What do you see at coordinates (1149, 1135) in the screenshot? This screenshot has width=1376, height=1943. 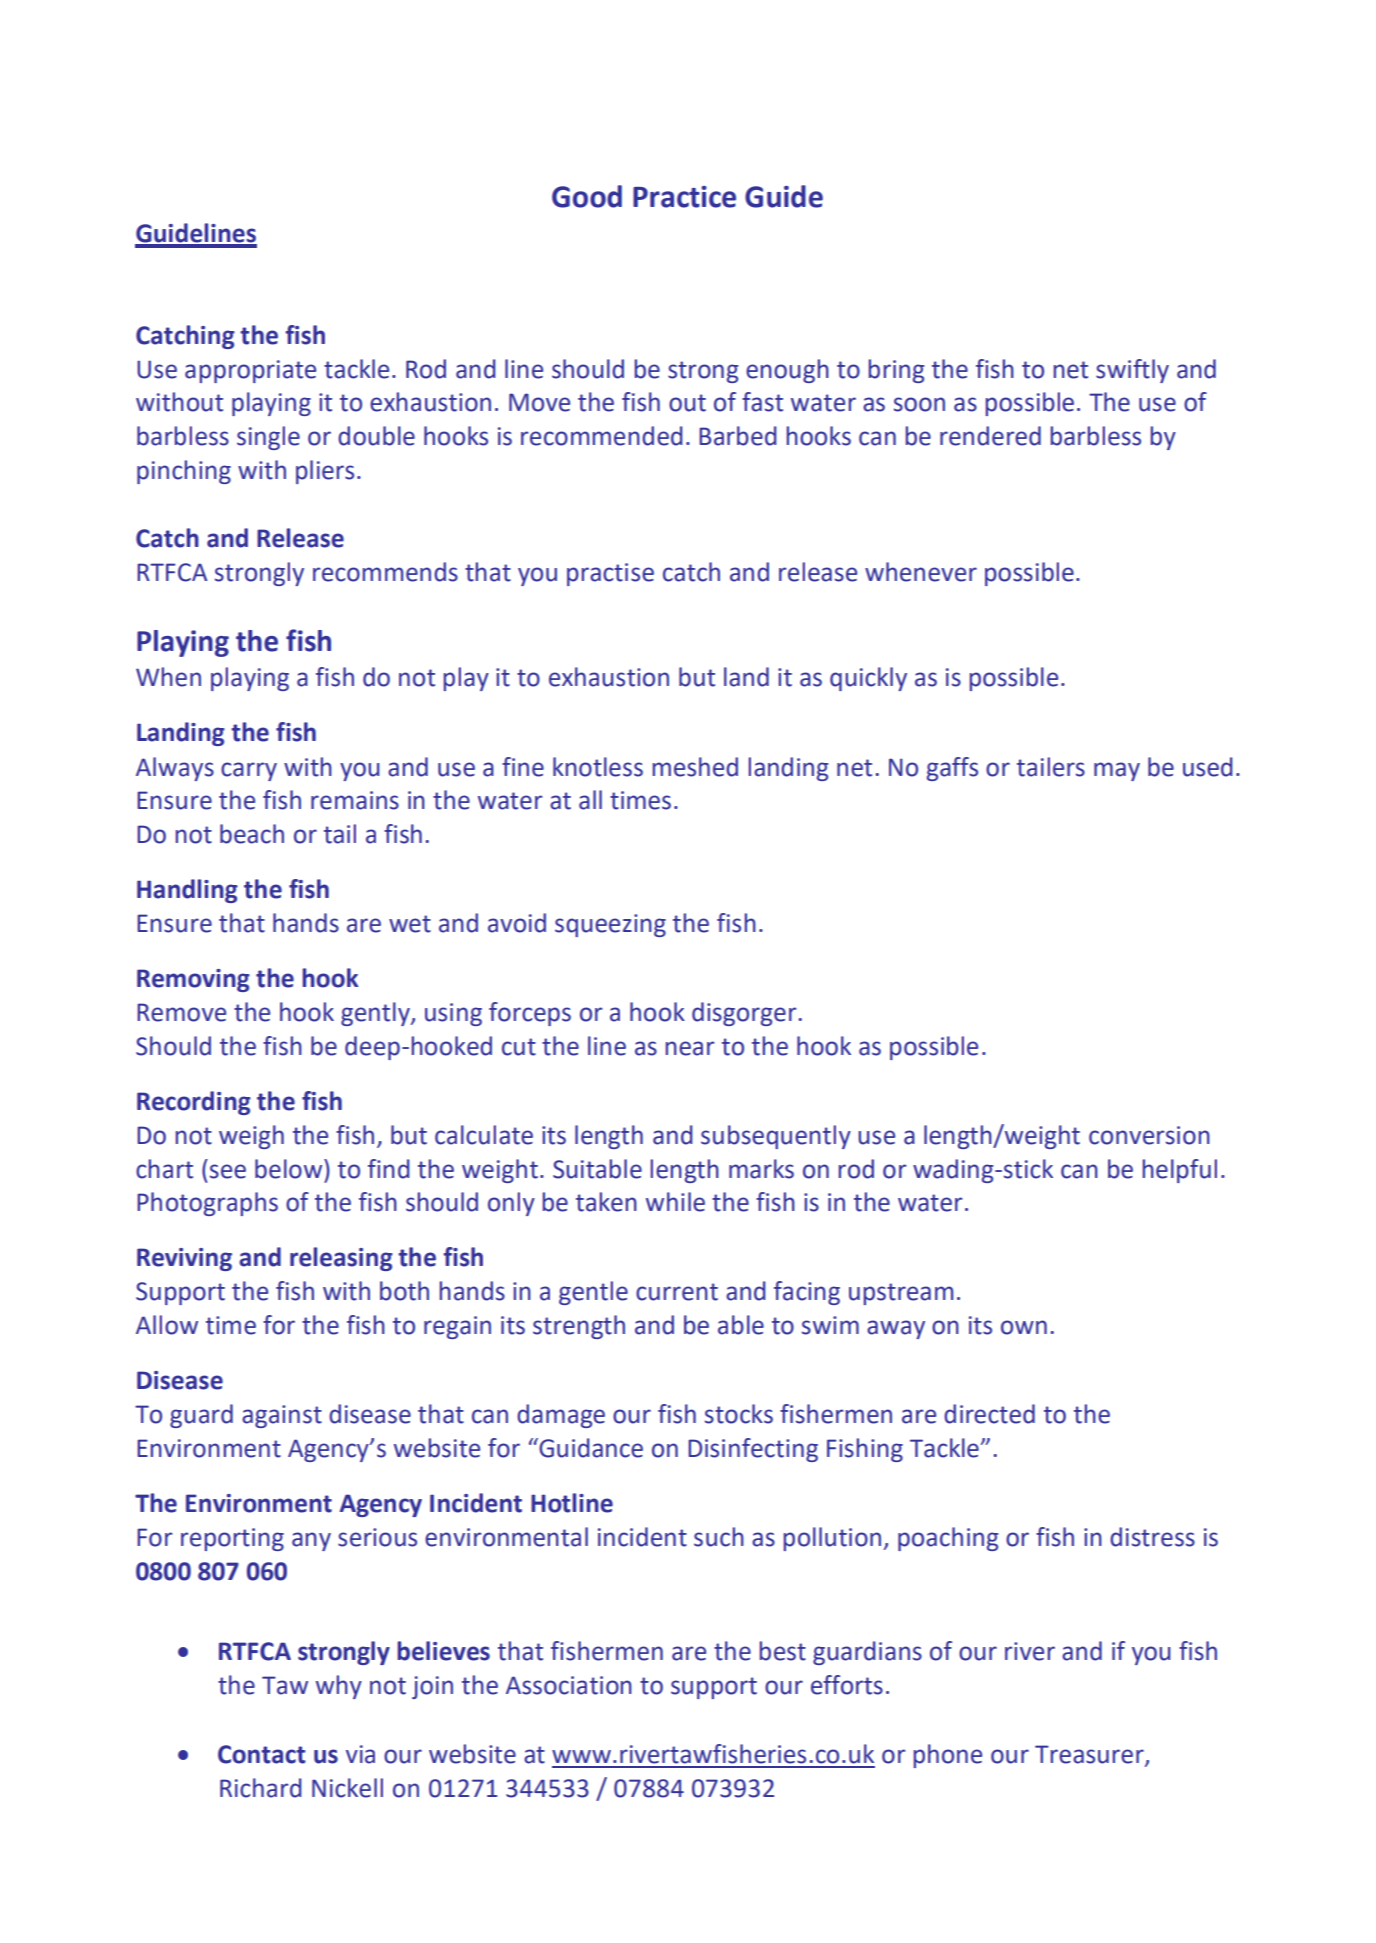 I see `conversion` at bounding box center [1149, 1135].
